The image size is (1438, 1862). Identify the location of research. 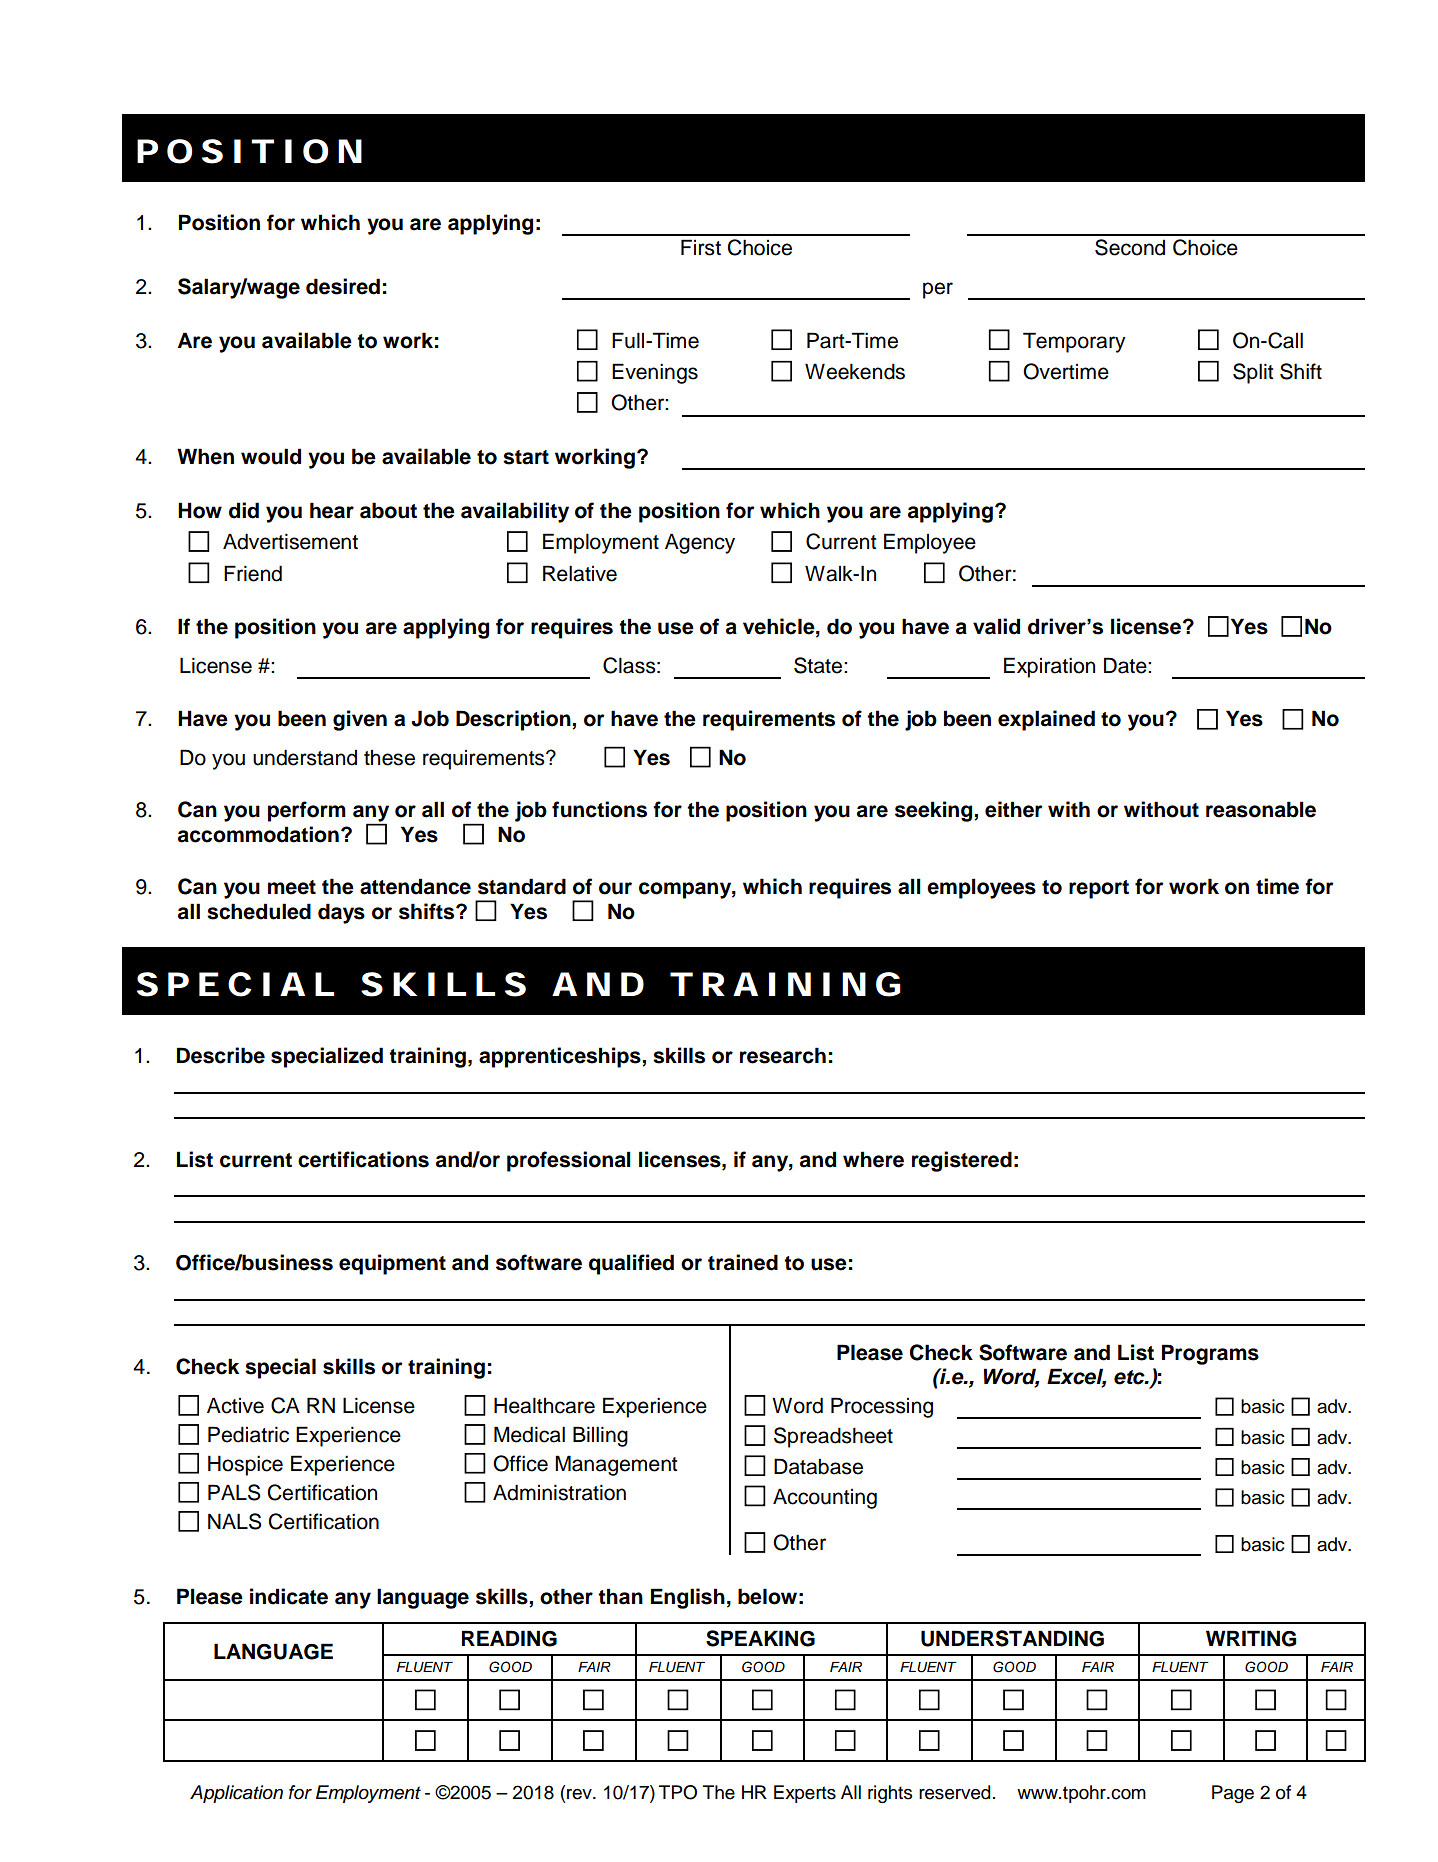
(783, 1055).
